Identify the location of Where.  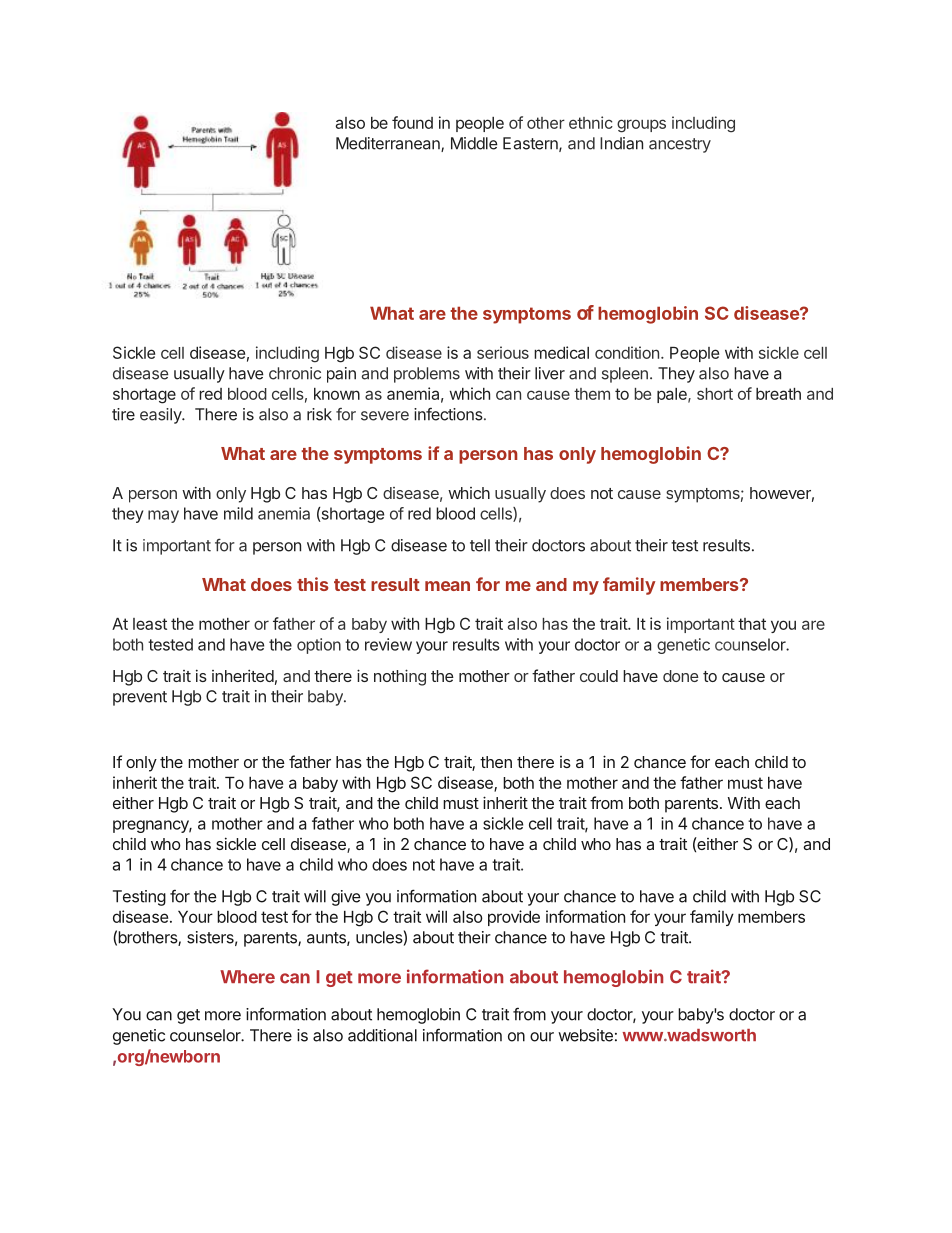
(247, 977).
